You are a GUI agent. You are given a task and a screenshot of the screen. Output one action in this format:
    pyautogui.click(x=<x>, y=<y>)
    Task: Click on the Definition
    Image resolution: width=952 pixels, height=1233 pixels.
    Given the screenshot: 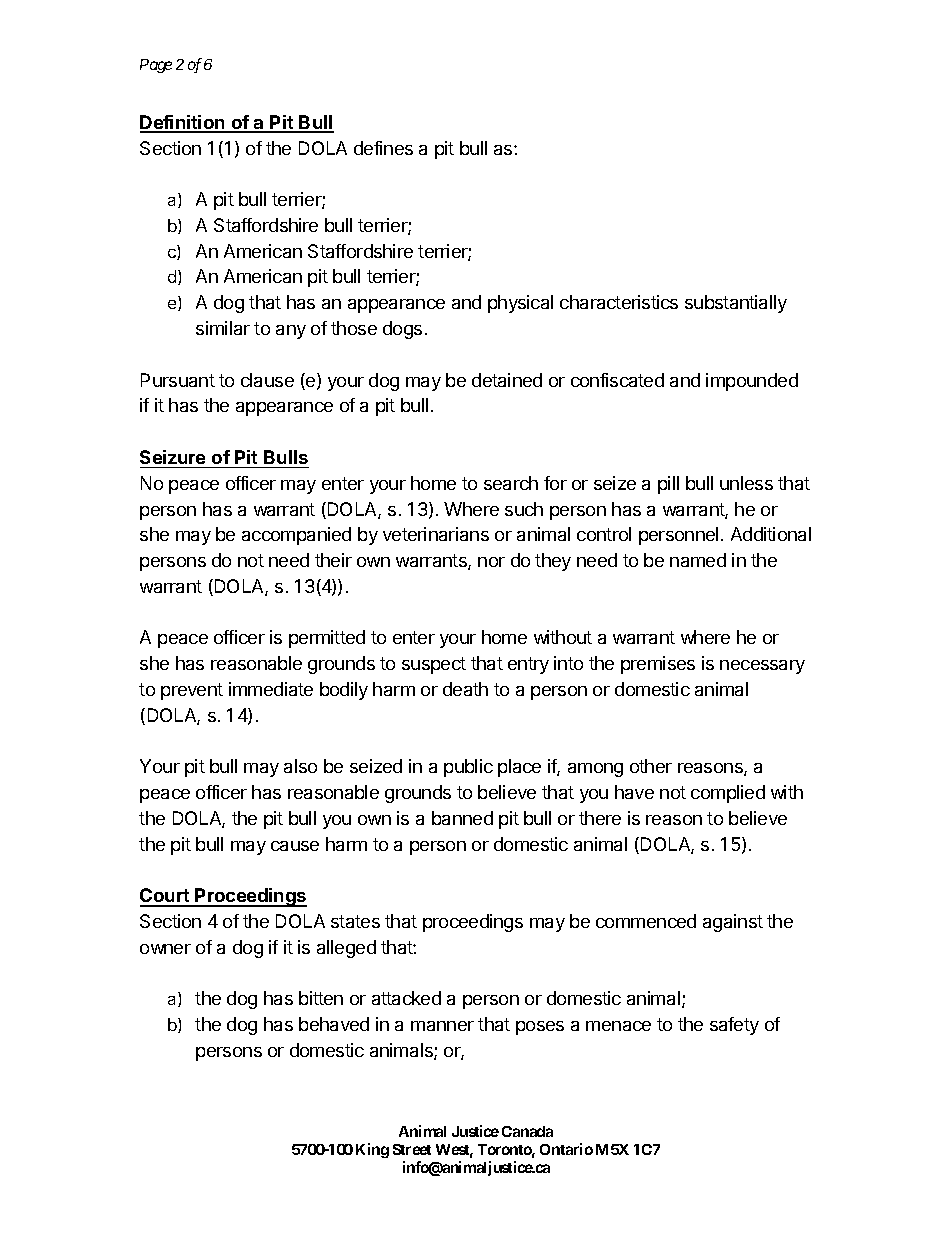 What is the action you would take?
    pyautogui.click(x=183, y=123)
